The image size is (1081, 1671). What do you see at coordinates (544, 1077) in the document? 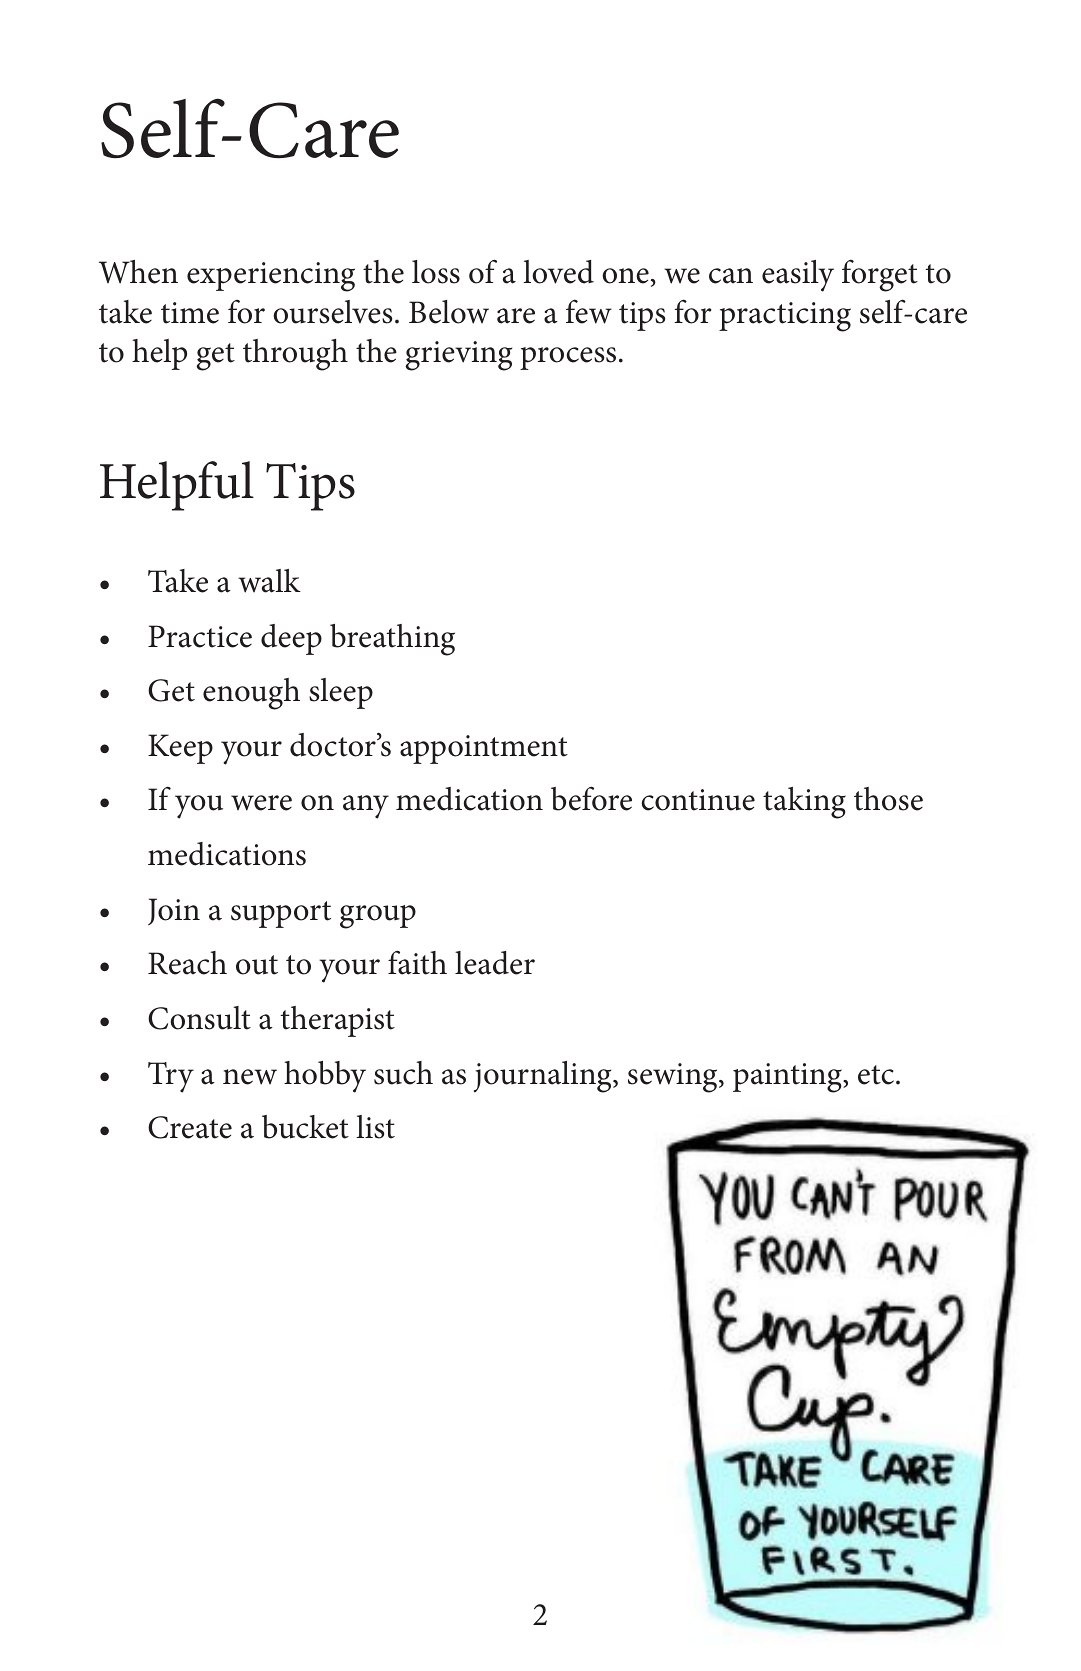
I see `journaling` at bounding box center [544, 1077].
